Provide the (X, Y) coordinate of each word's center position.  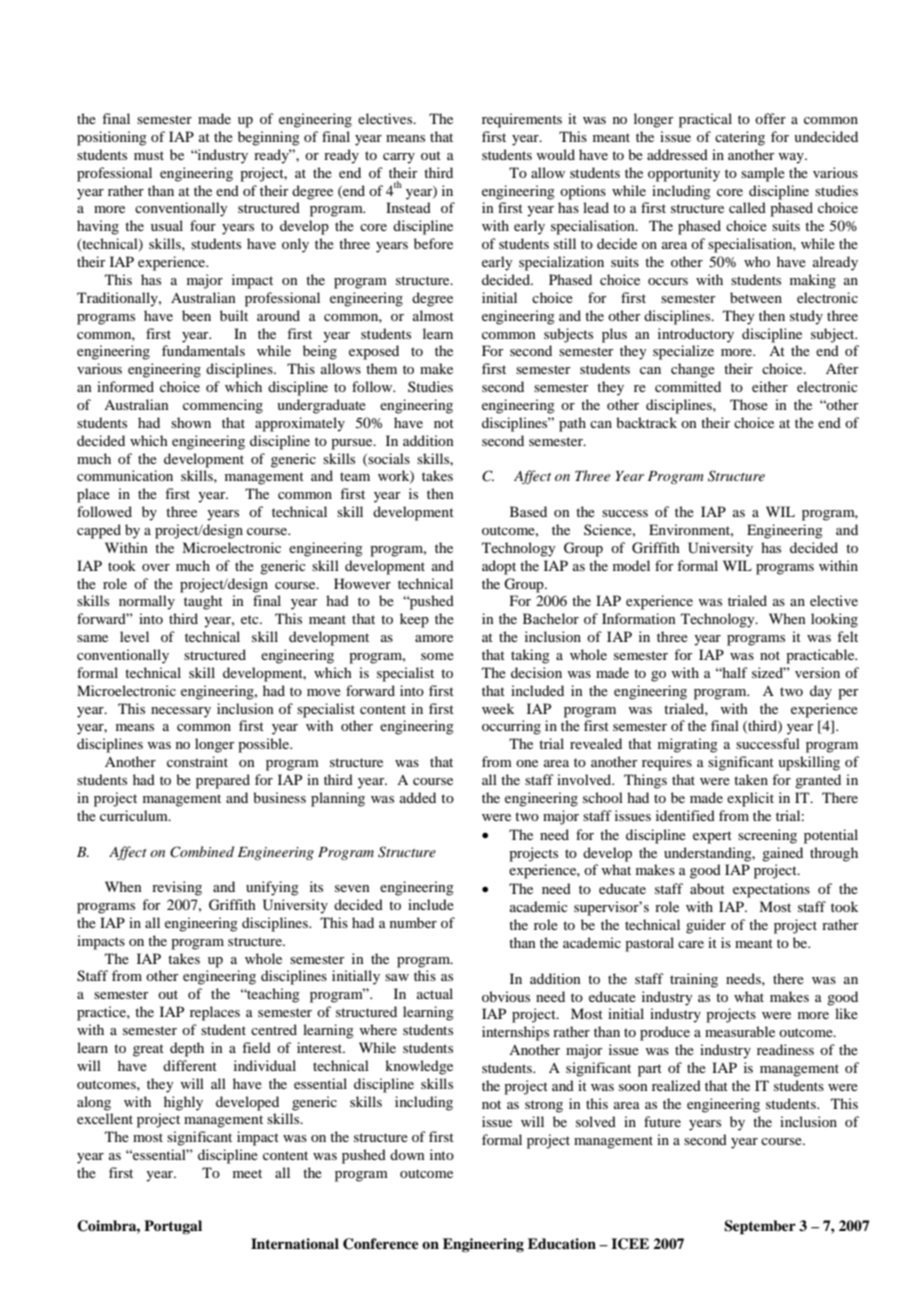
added (418, 797)
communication (125, 475)
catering (740, 138)
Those (749, 404)
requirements (522, 120)
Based (528, 511)
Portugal (173, 1227)
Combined (202, 852)
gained (782, 854)
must (149, 155)
